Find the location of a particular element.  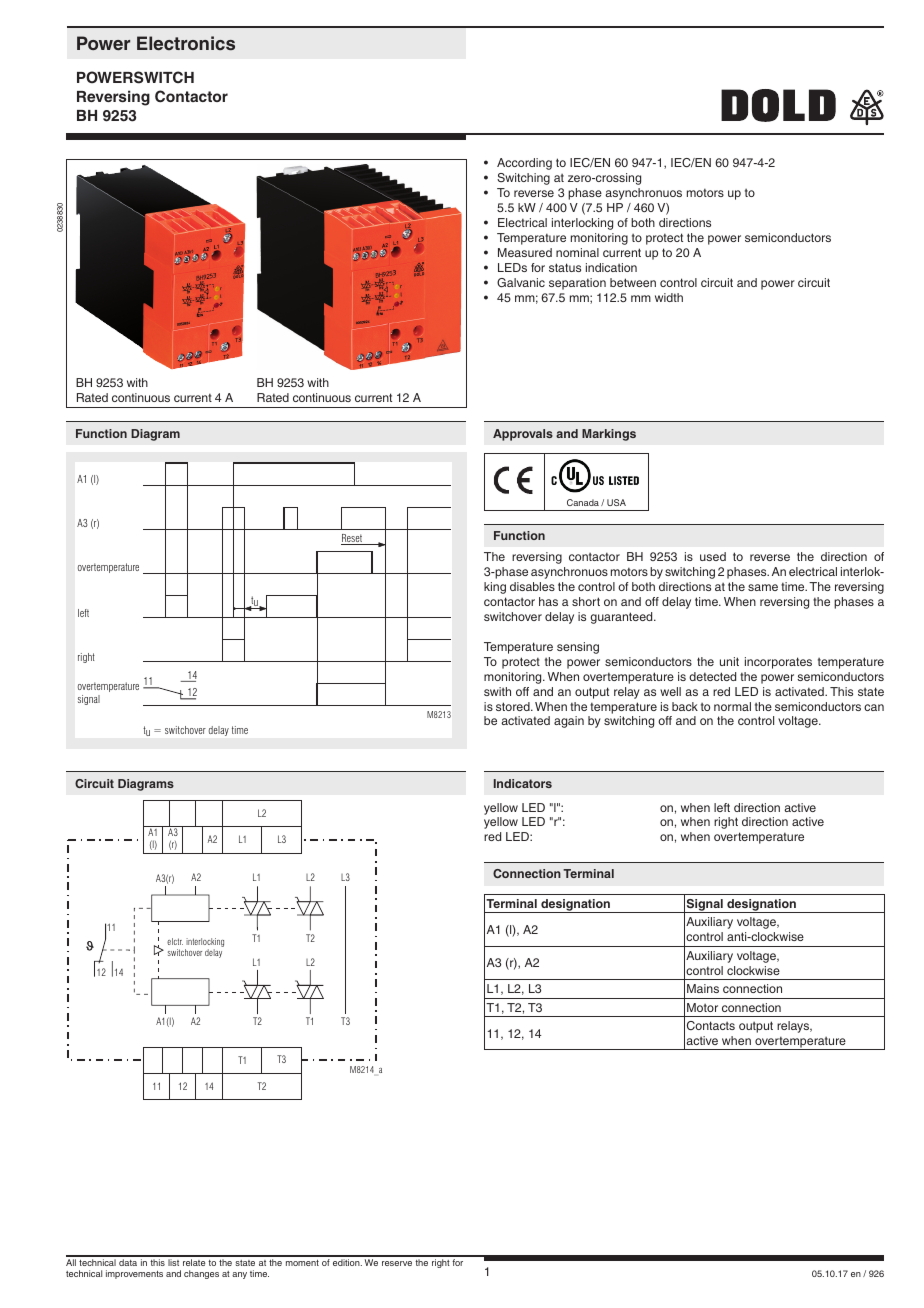

indication is located at coordinates (611, 267).
